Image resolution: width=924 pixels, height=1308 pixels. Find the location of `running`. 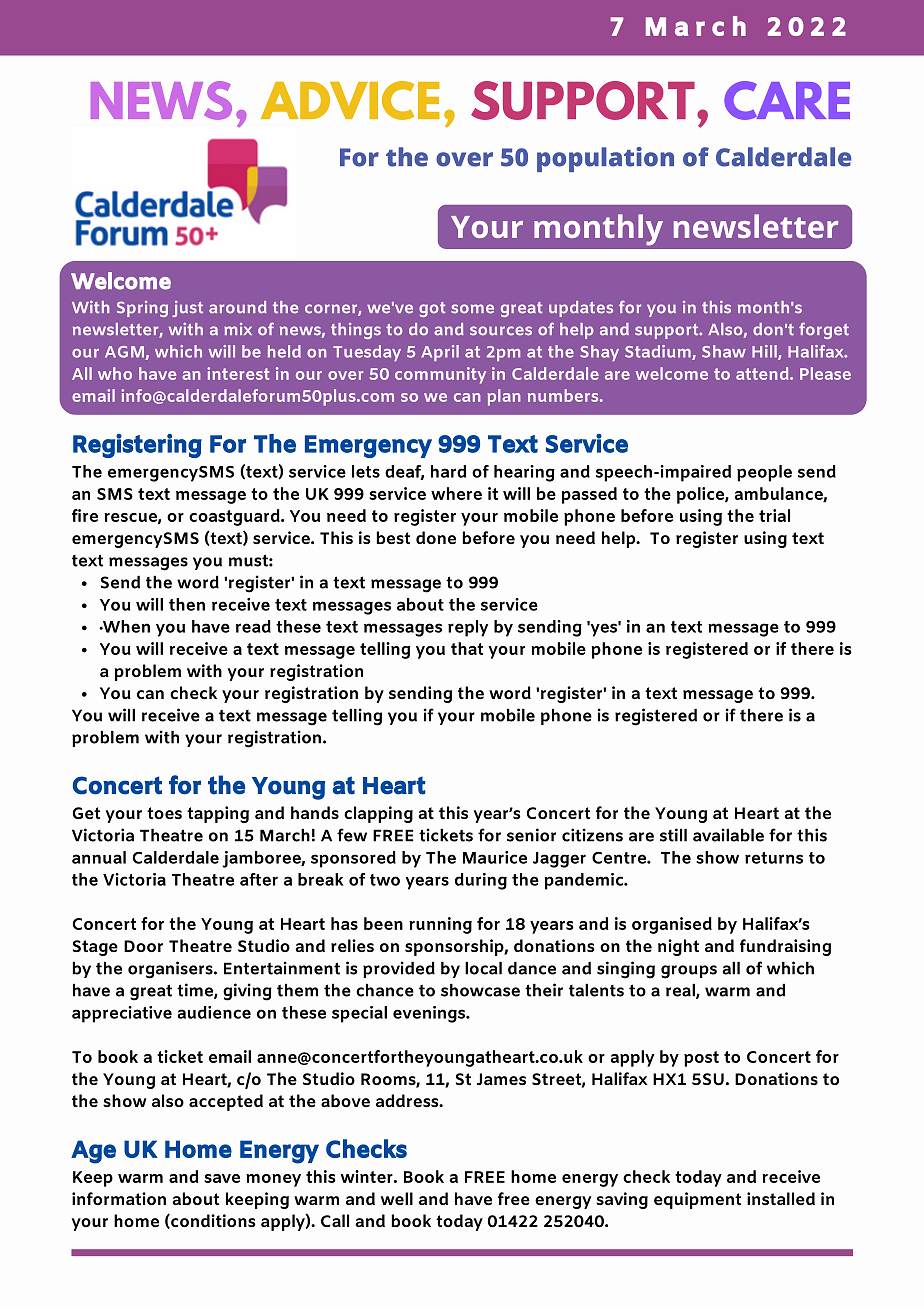

running is located at coordinates (440, 925).
